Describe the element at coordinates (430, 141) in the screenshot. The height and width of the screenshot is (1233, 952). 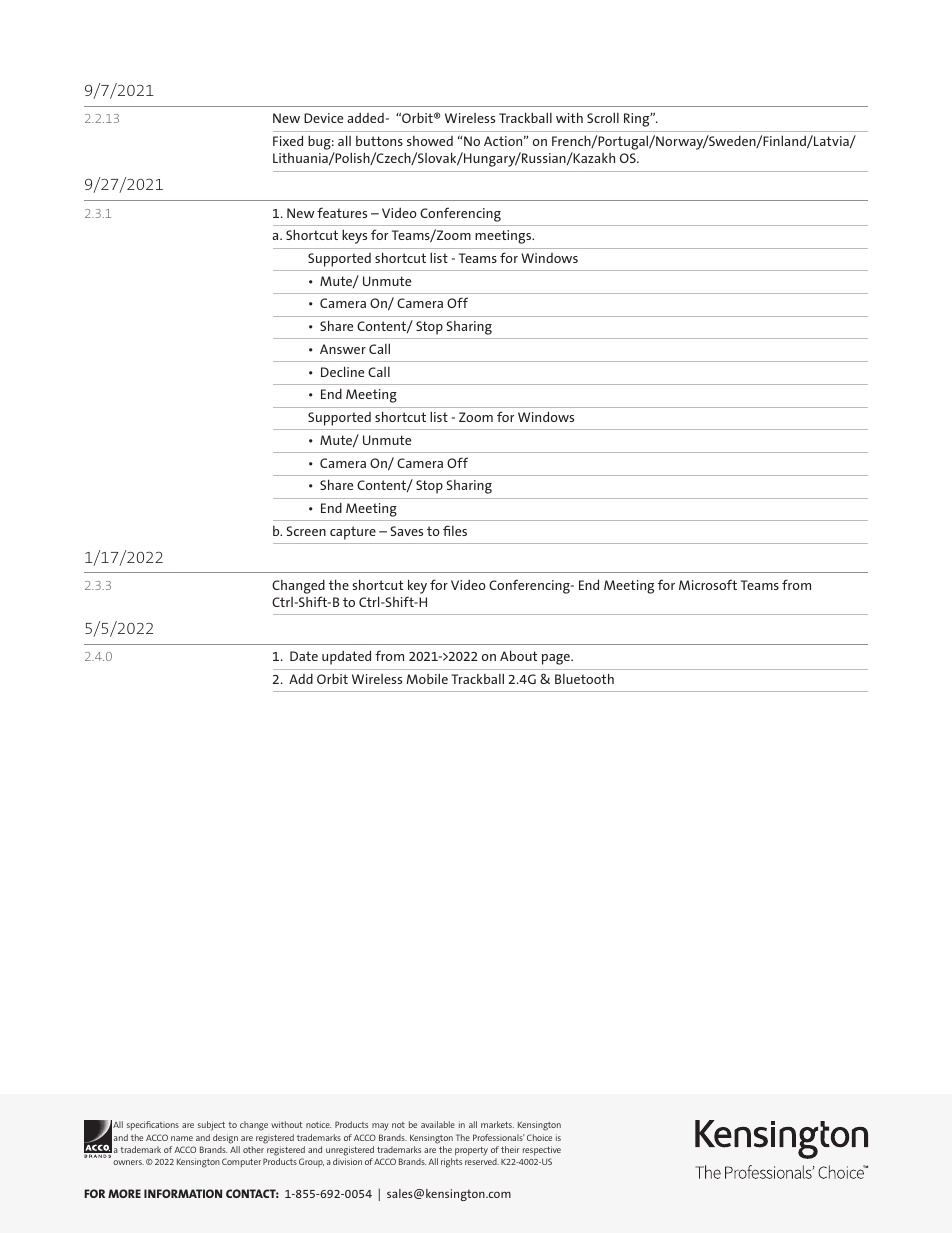
I see `showed` at that location.
